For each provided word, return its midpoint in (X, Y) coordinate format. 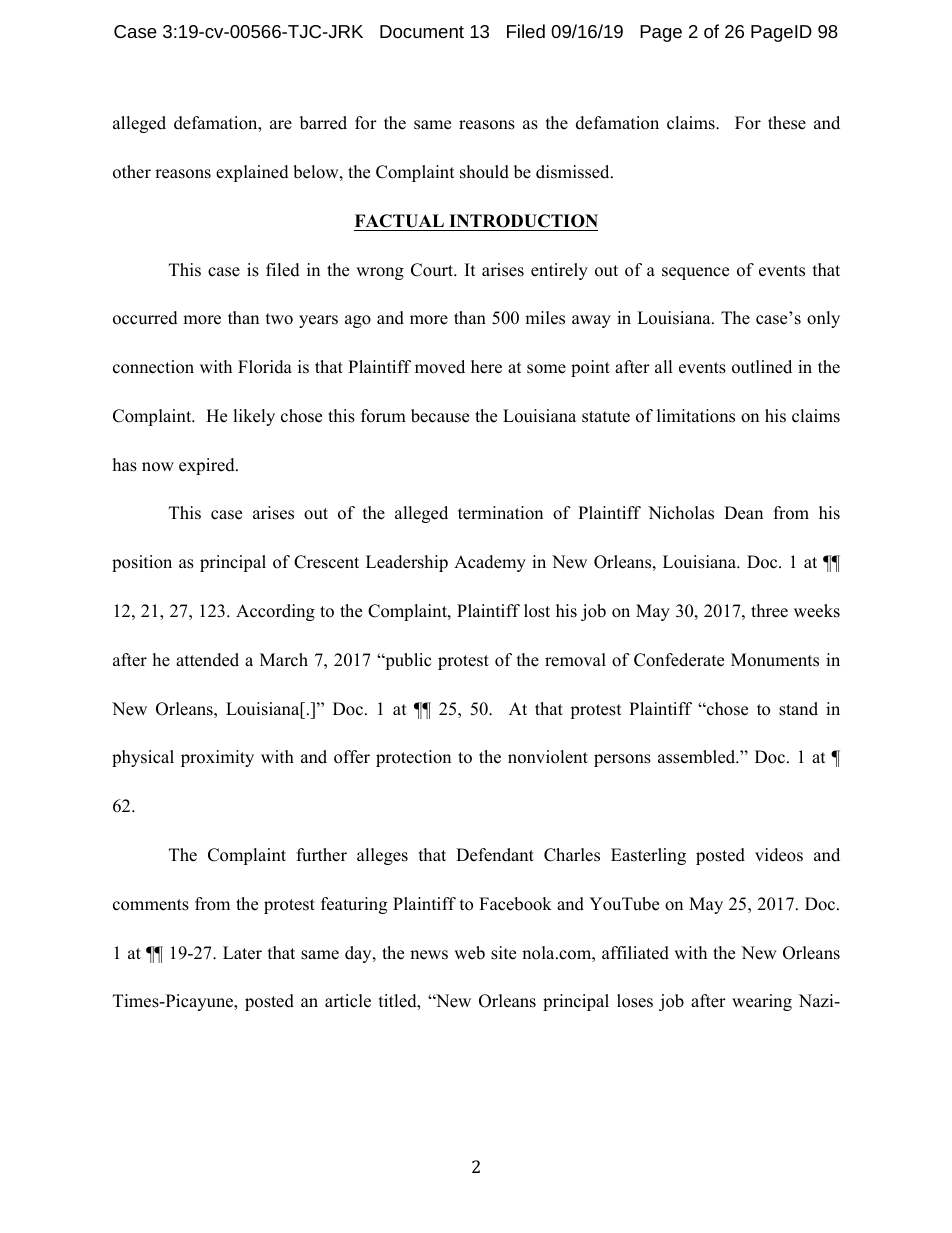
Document (422, 31)
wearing (762, 1002)
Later (242, 953)
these (787, 123)
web (469, 953)
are (281, 125)
